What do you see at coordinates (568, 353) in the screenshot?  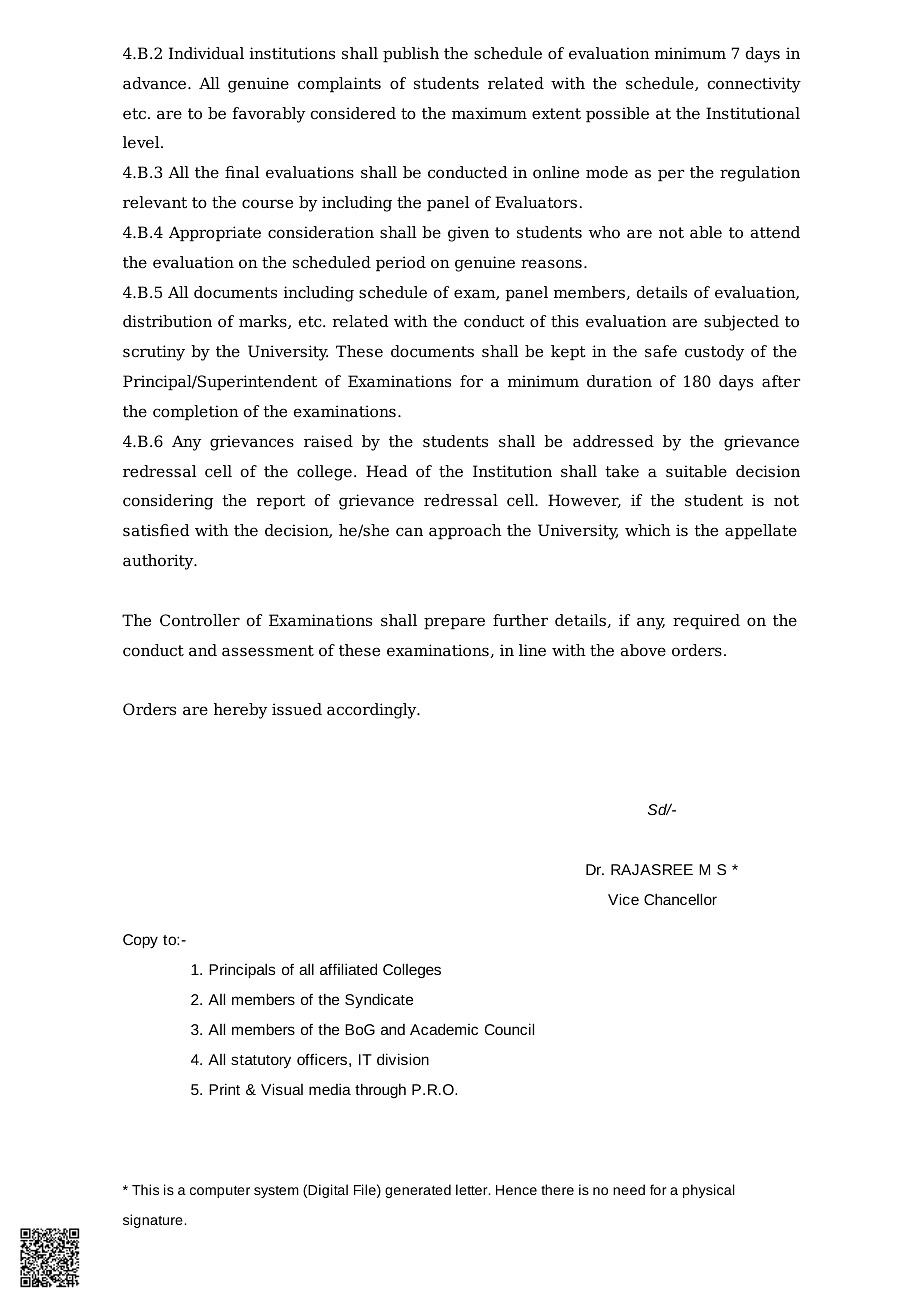 I see `kept` at bounding box center [568, 353].
